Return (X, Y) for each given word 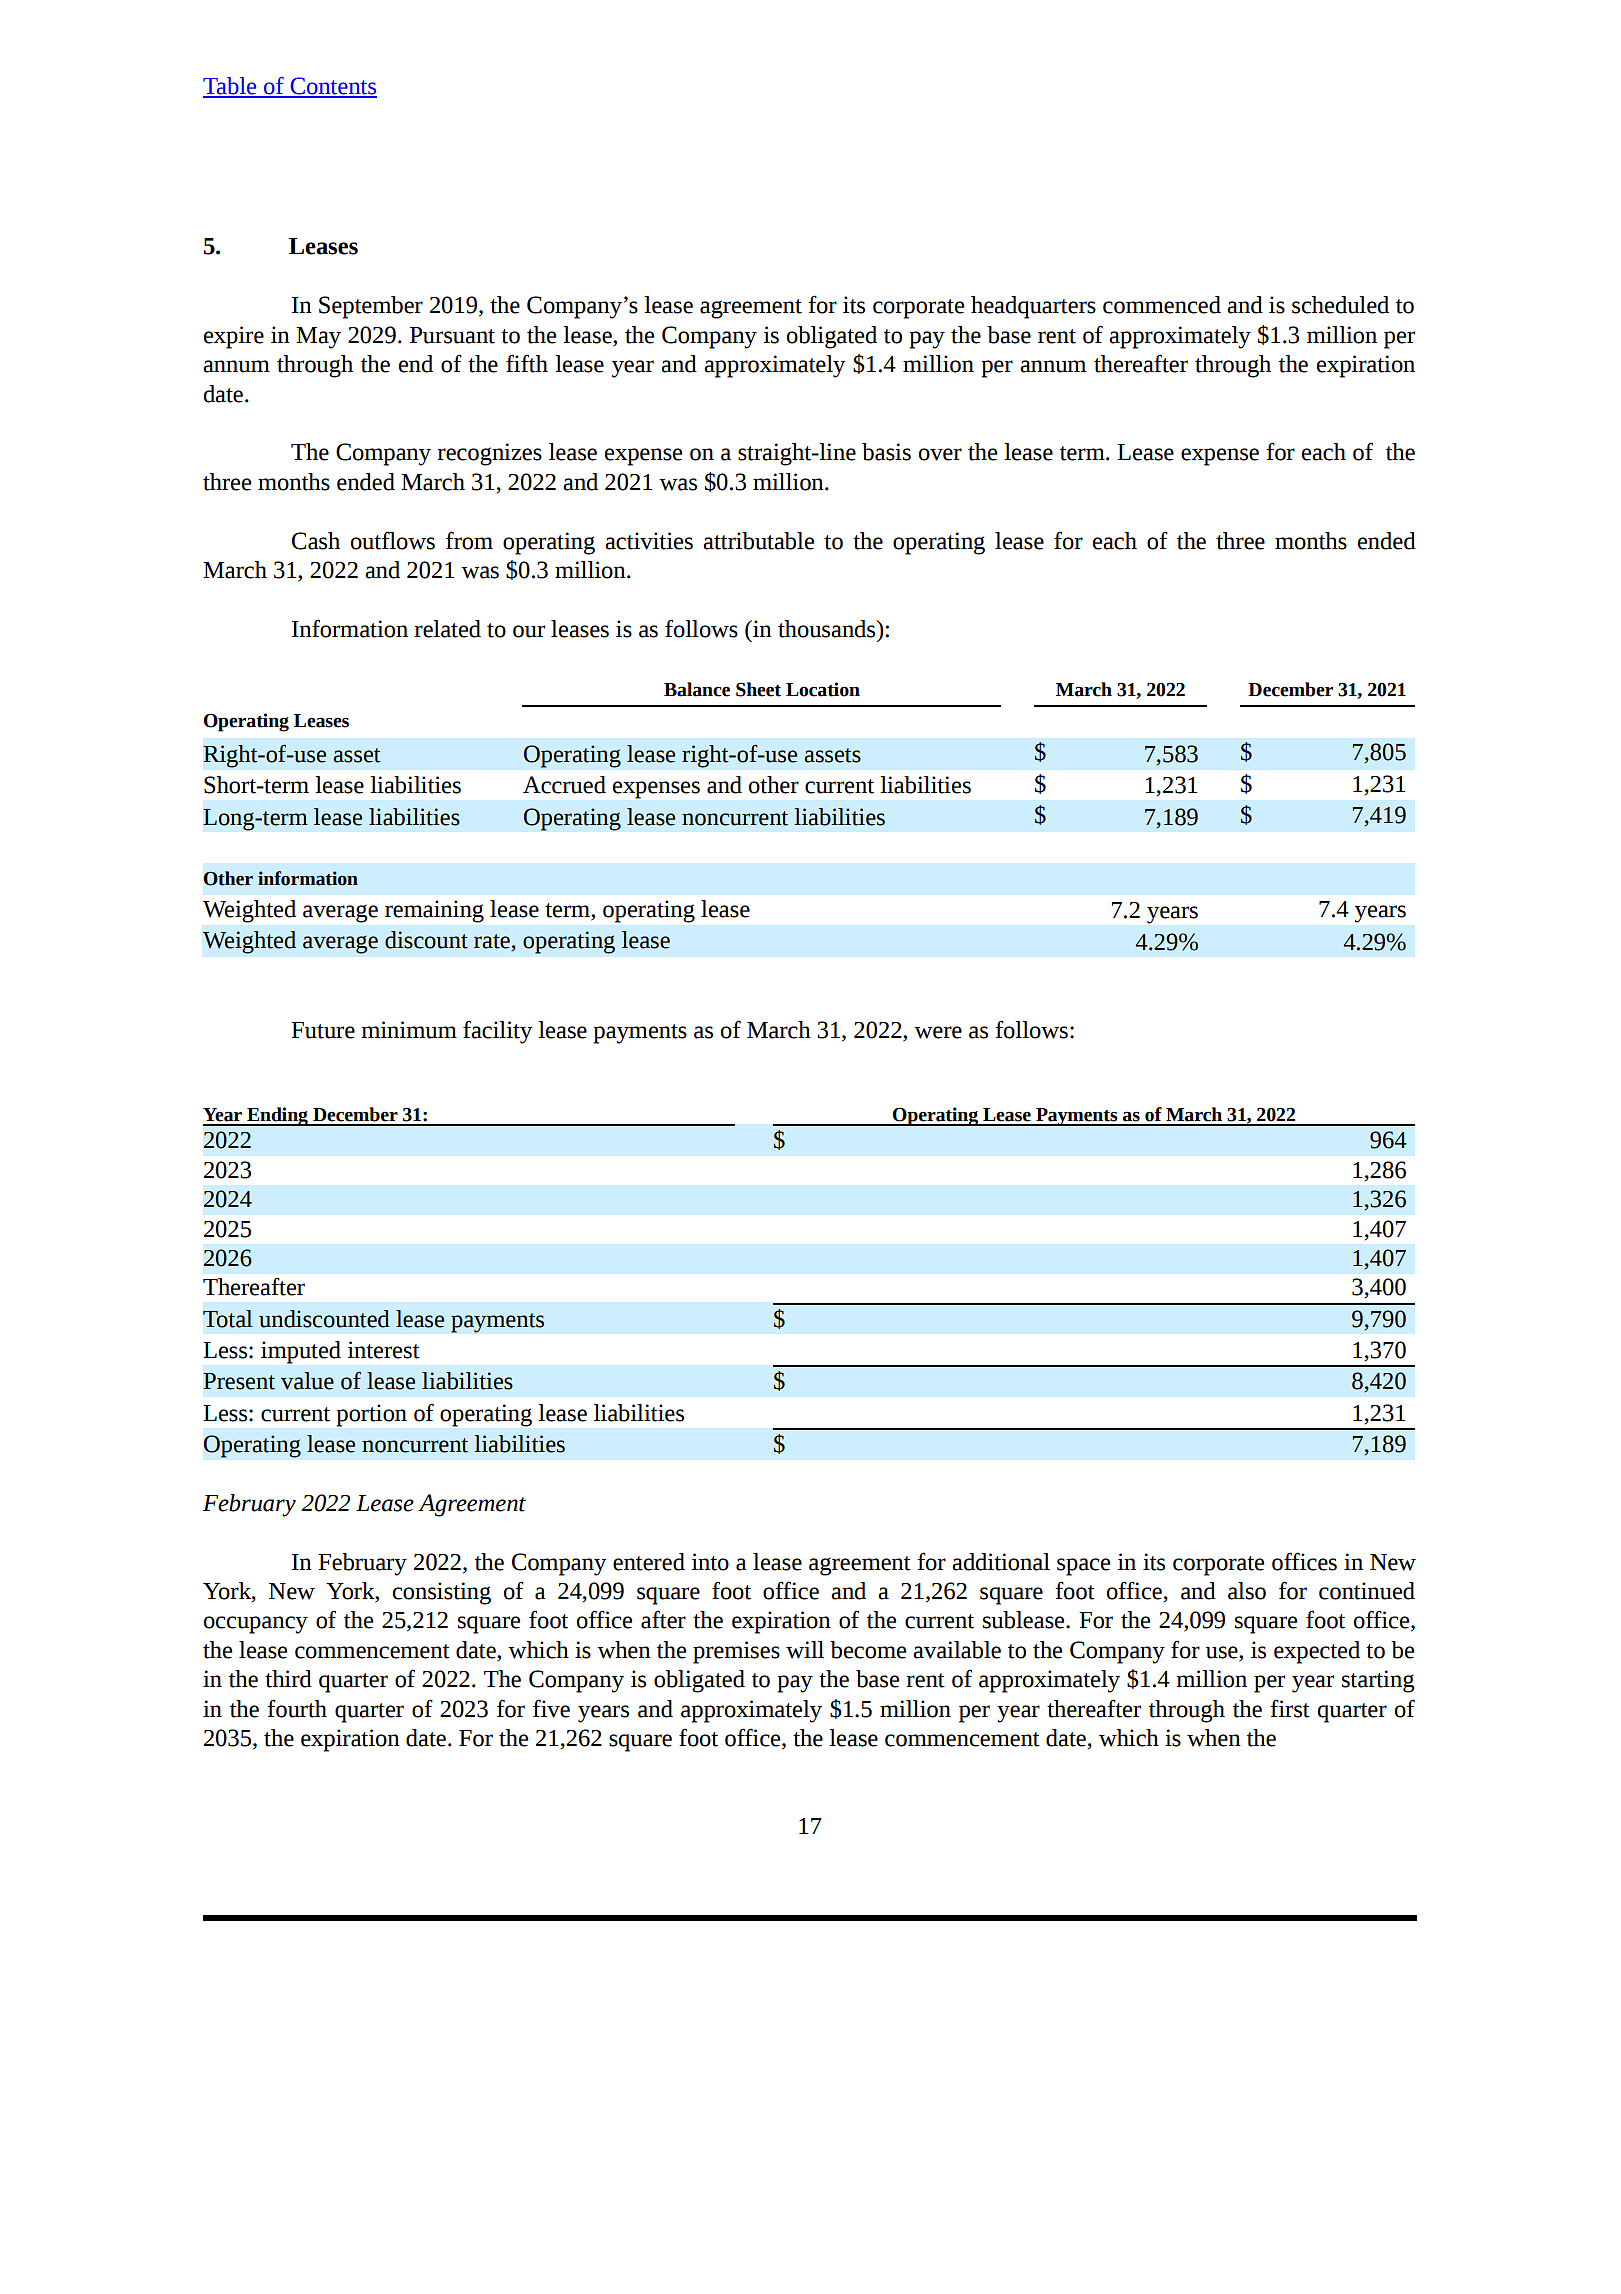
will (805, 1650)
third (288, 1679)
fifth (527, 363)
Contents (332, 87)
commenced (1162, 305)
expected (1317, 1652)
